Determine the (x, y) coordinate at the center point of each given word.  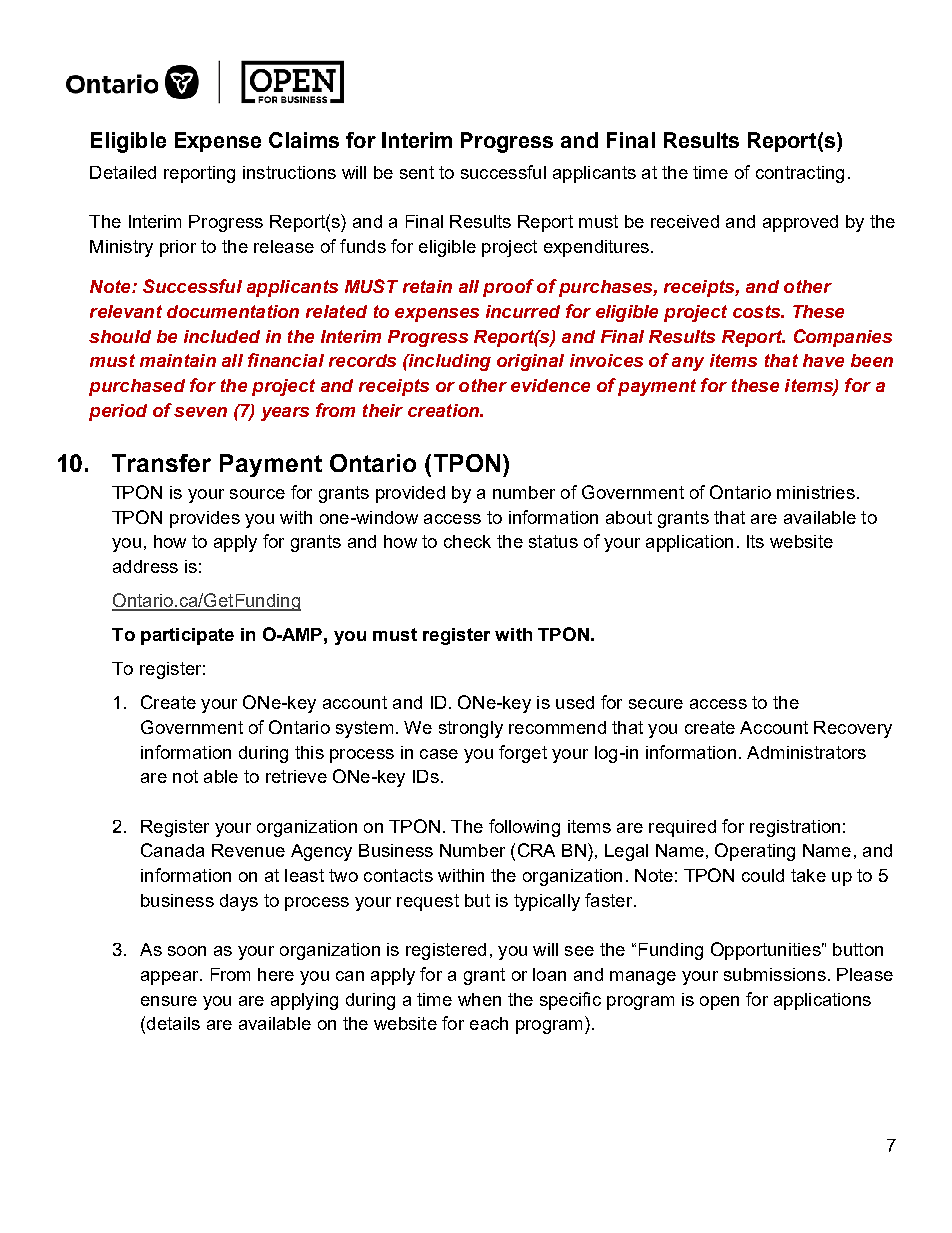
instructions (289, 172)
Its (755, 541)
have (823, 360)
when (479, 999)
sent (417, 172)
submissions (775, 974)
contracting (800, 174)
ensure (169, 1001)
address (145, 566)
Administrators (806, 752)
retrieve (296, 776)
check (467, 541)
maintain (178, 360)
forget (523, 754)
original (530, 362)
